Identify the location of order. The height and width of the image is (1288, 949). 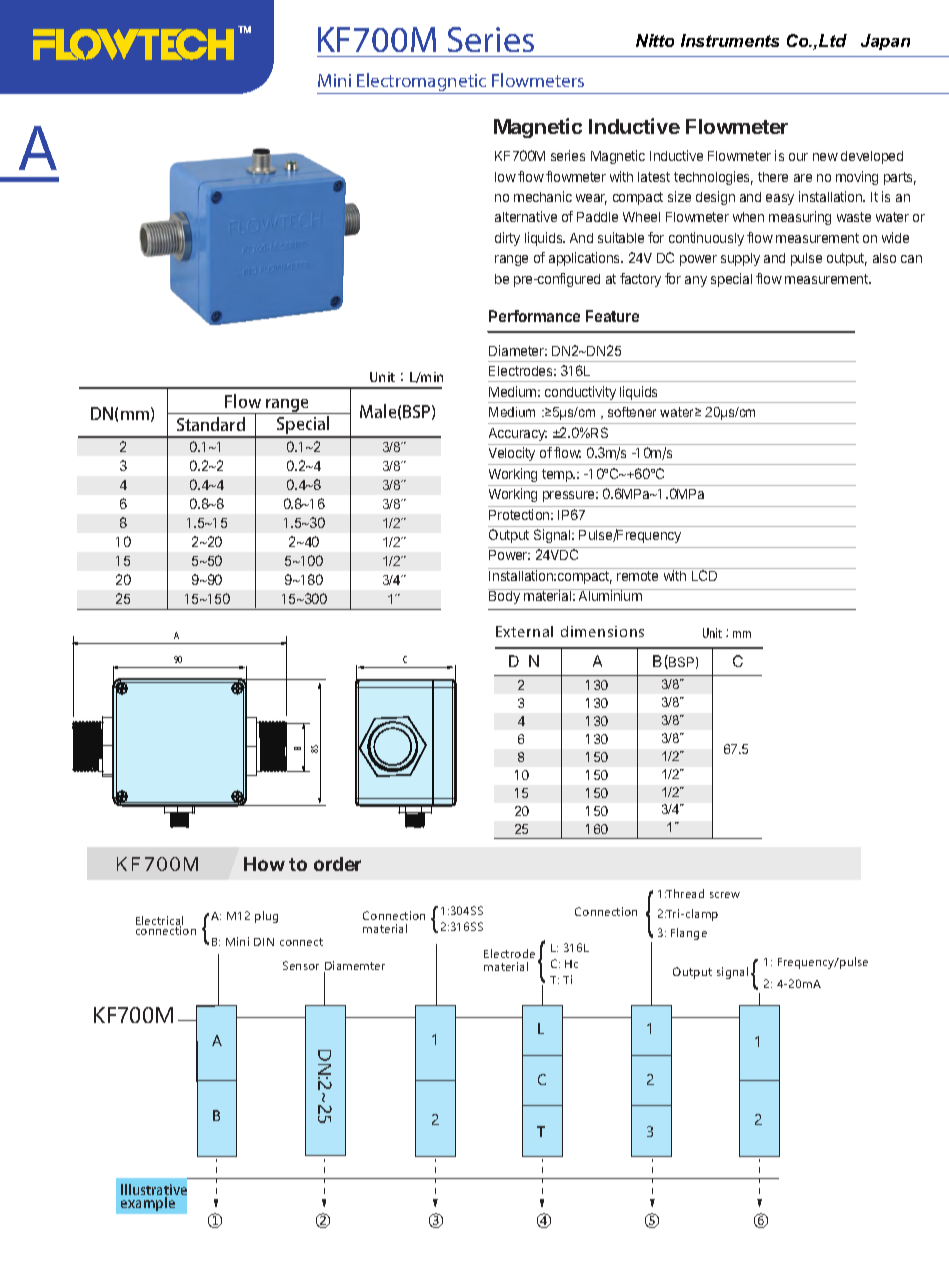
(337, 864).
